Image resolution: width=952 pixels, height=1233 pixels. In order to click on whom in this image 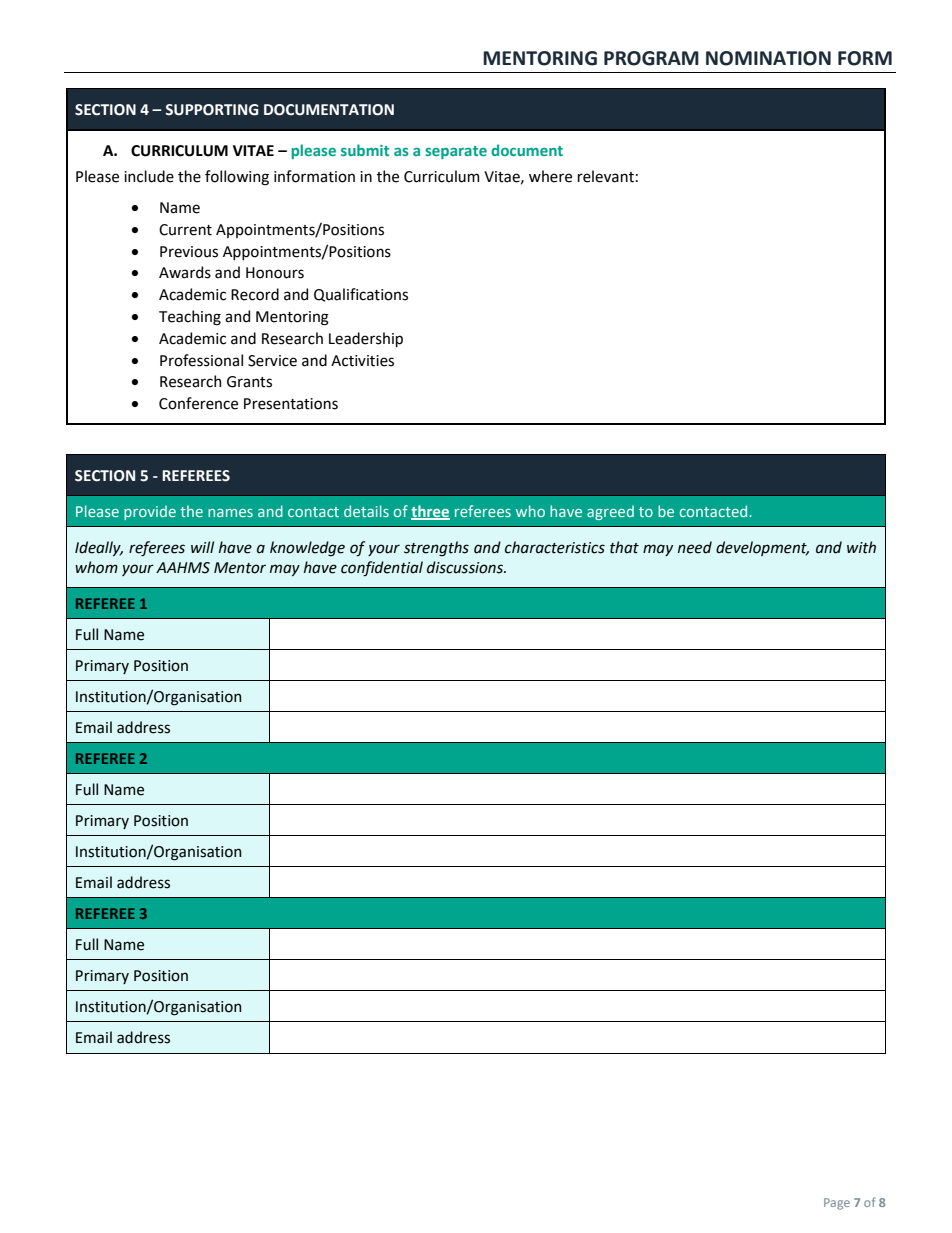, I will do `click(96, 567)`.
